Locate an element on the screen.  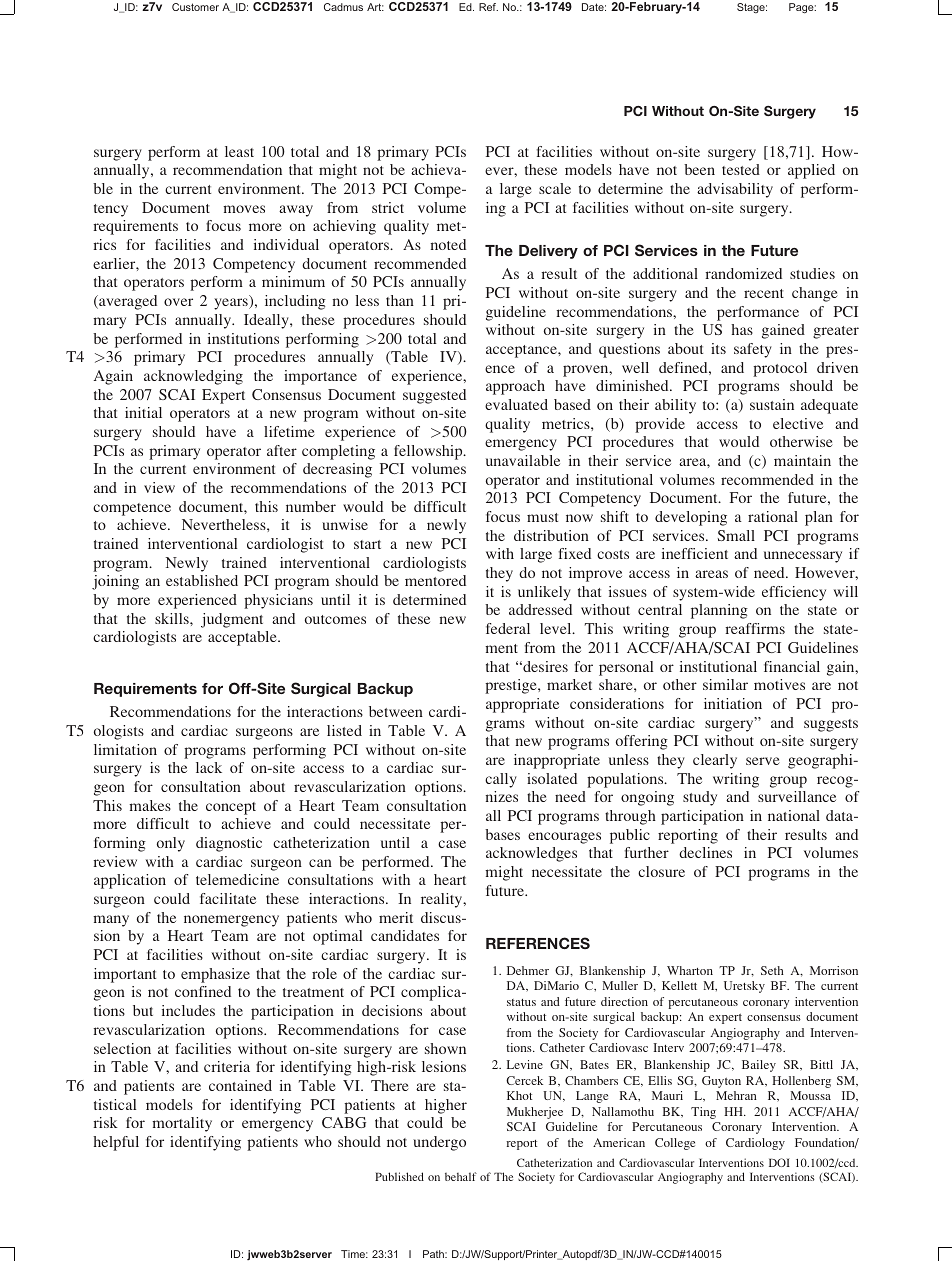
evaluated is located at coordinates (516, 404).
